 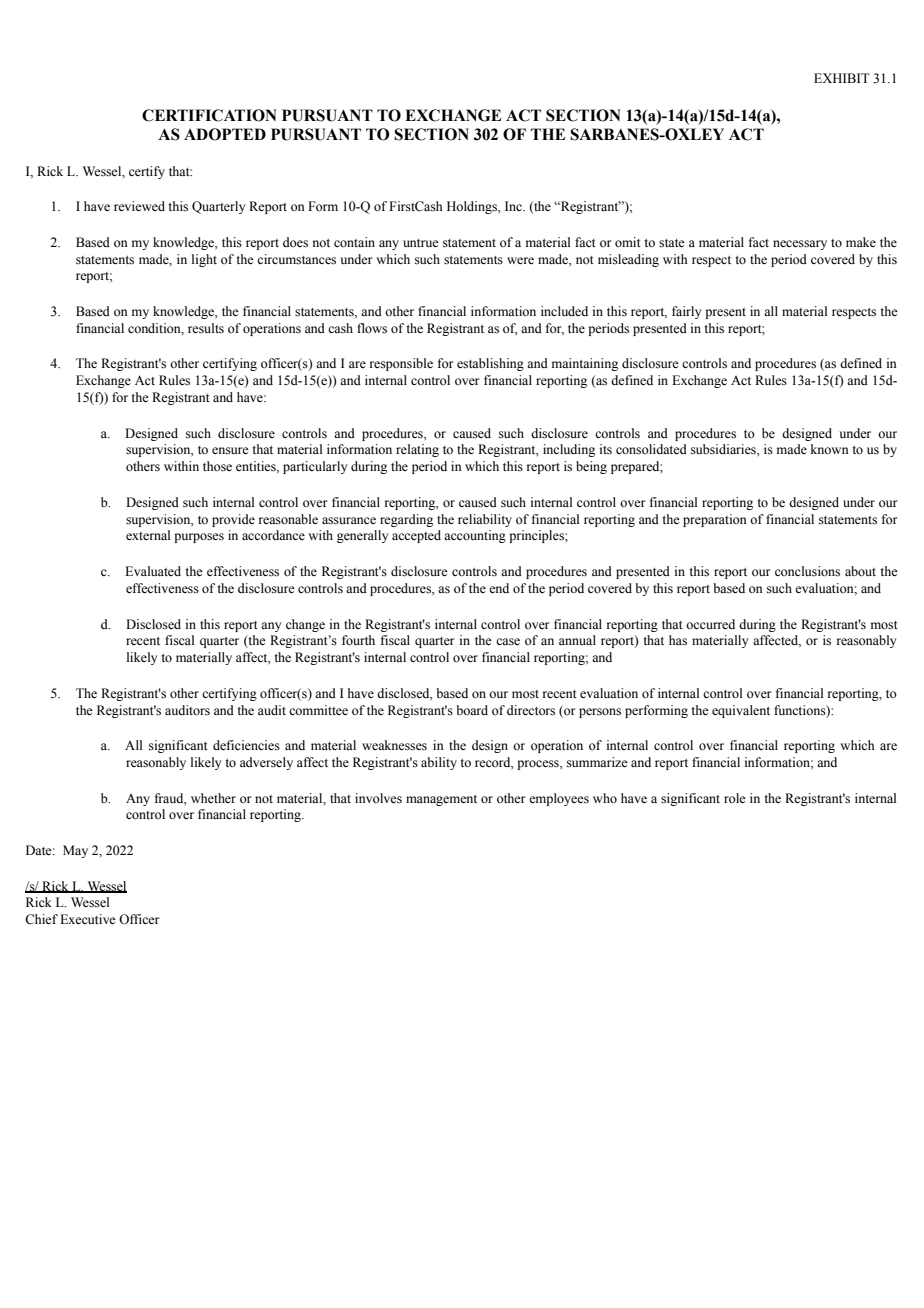 What do you see at coordinates (421, 243) in the document?
I see `untrue` at bounding box center [421, 243].
